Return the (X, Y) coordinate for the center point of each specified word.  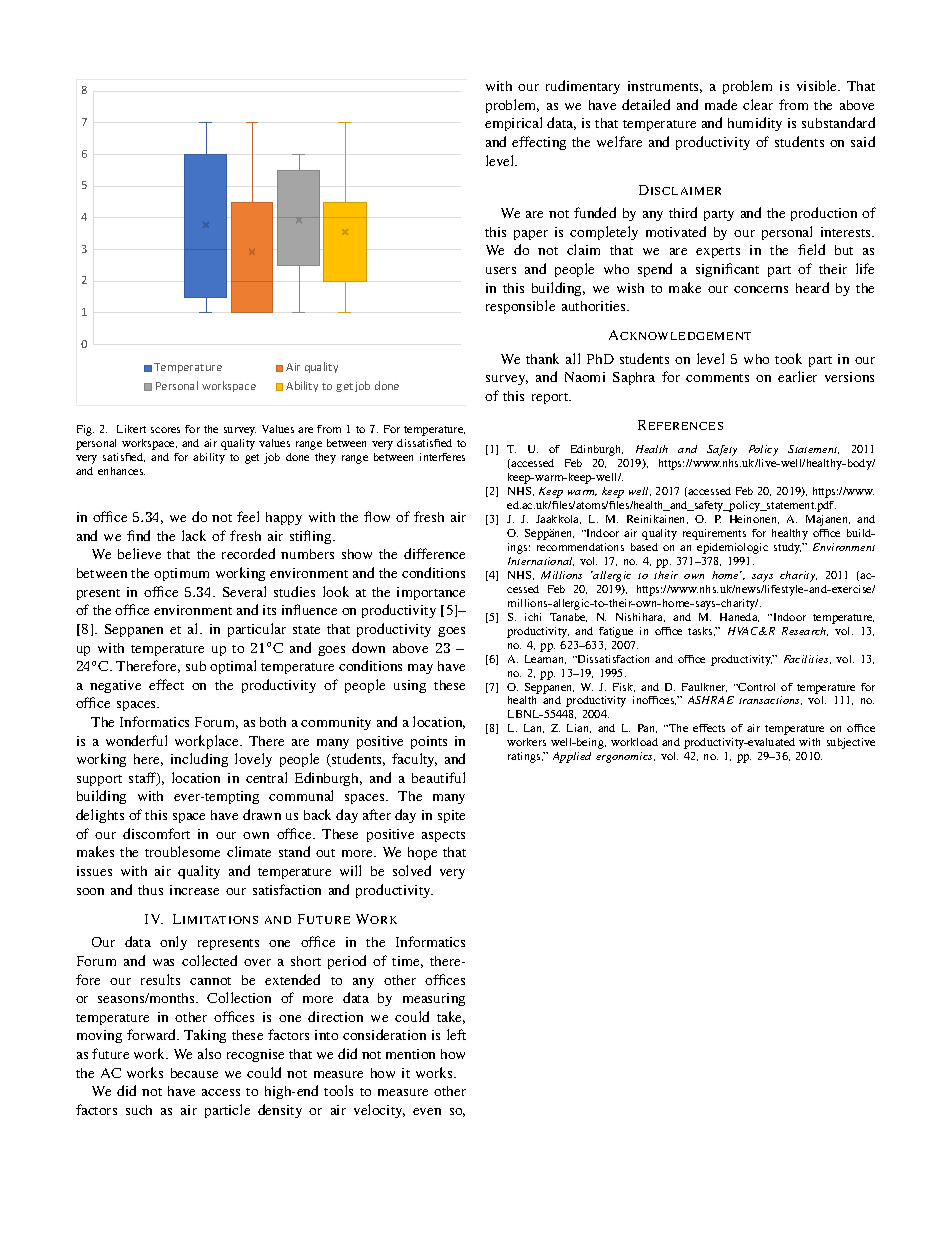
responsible (520, 307)
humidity (755, 124)
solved (412, 870)
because (194, 1073)
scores (165, 430)
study (788, 548)
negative (115, 686)
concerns (761, 289)
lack (194, 535)
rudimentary (583, 87)
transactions (770, 700)
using (410, 686)
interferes (442, 457)
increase (194, 890)
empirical (513, 124)
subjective (851, 743)
